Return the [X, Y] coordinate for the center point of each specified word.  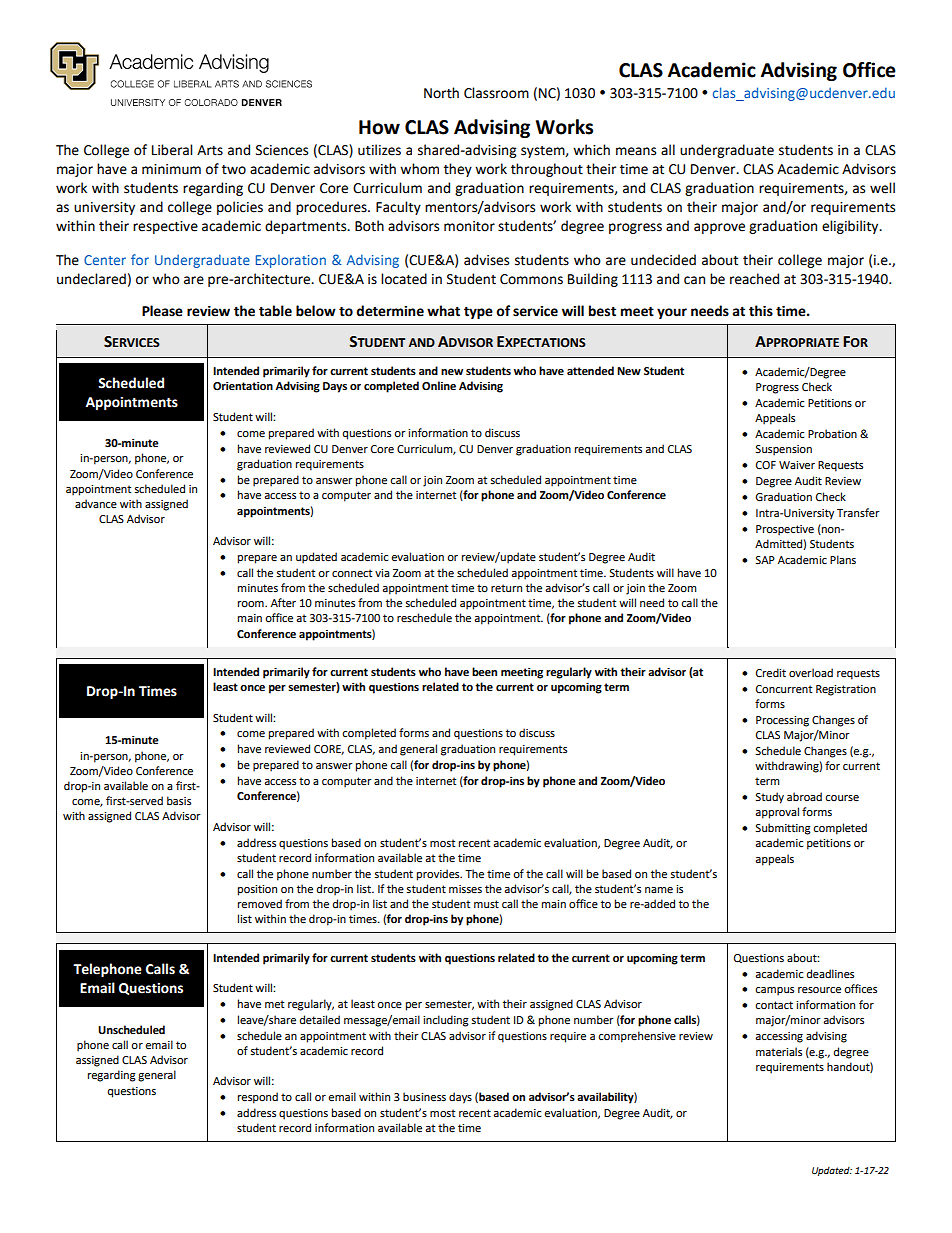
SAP [765, 560]
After [283, 602]
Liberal [172, 150]
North [441, 93]
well [882, 188]
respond [258, 1098]
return [506, 588]
